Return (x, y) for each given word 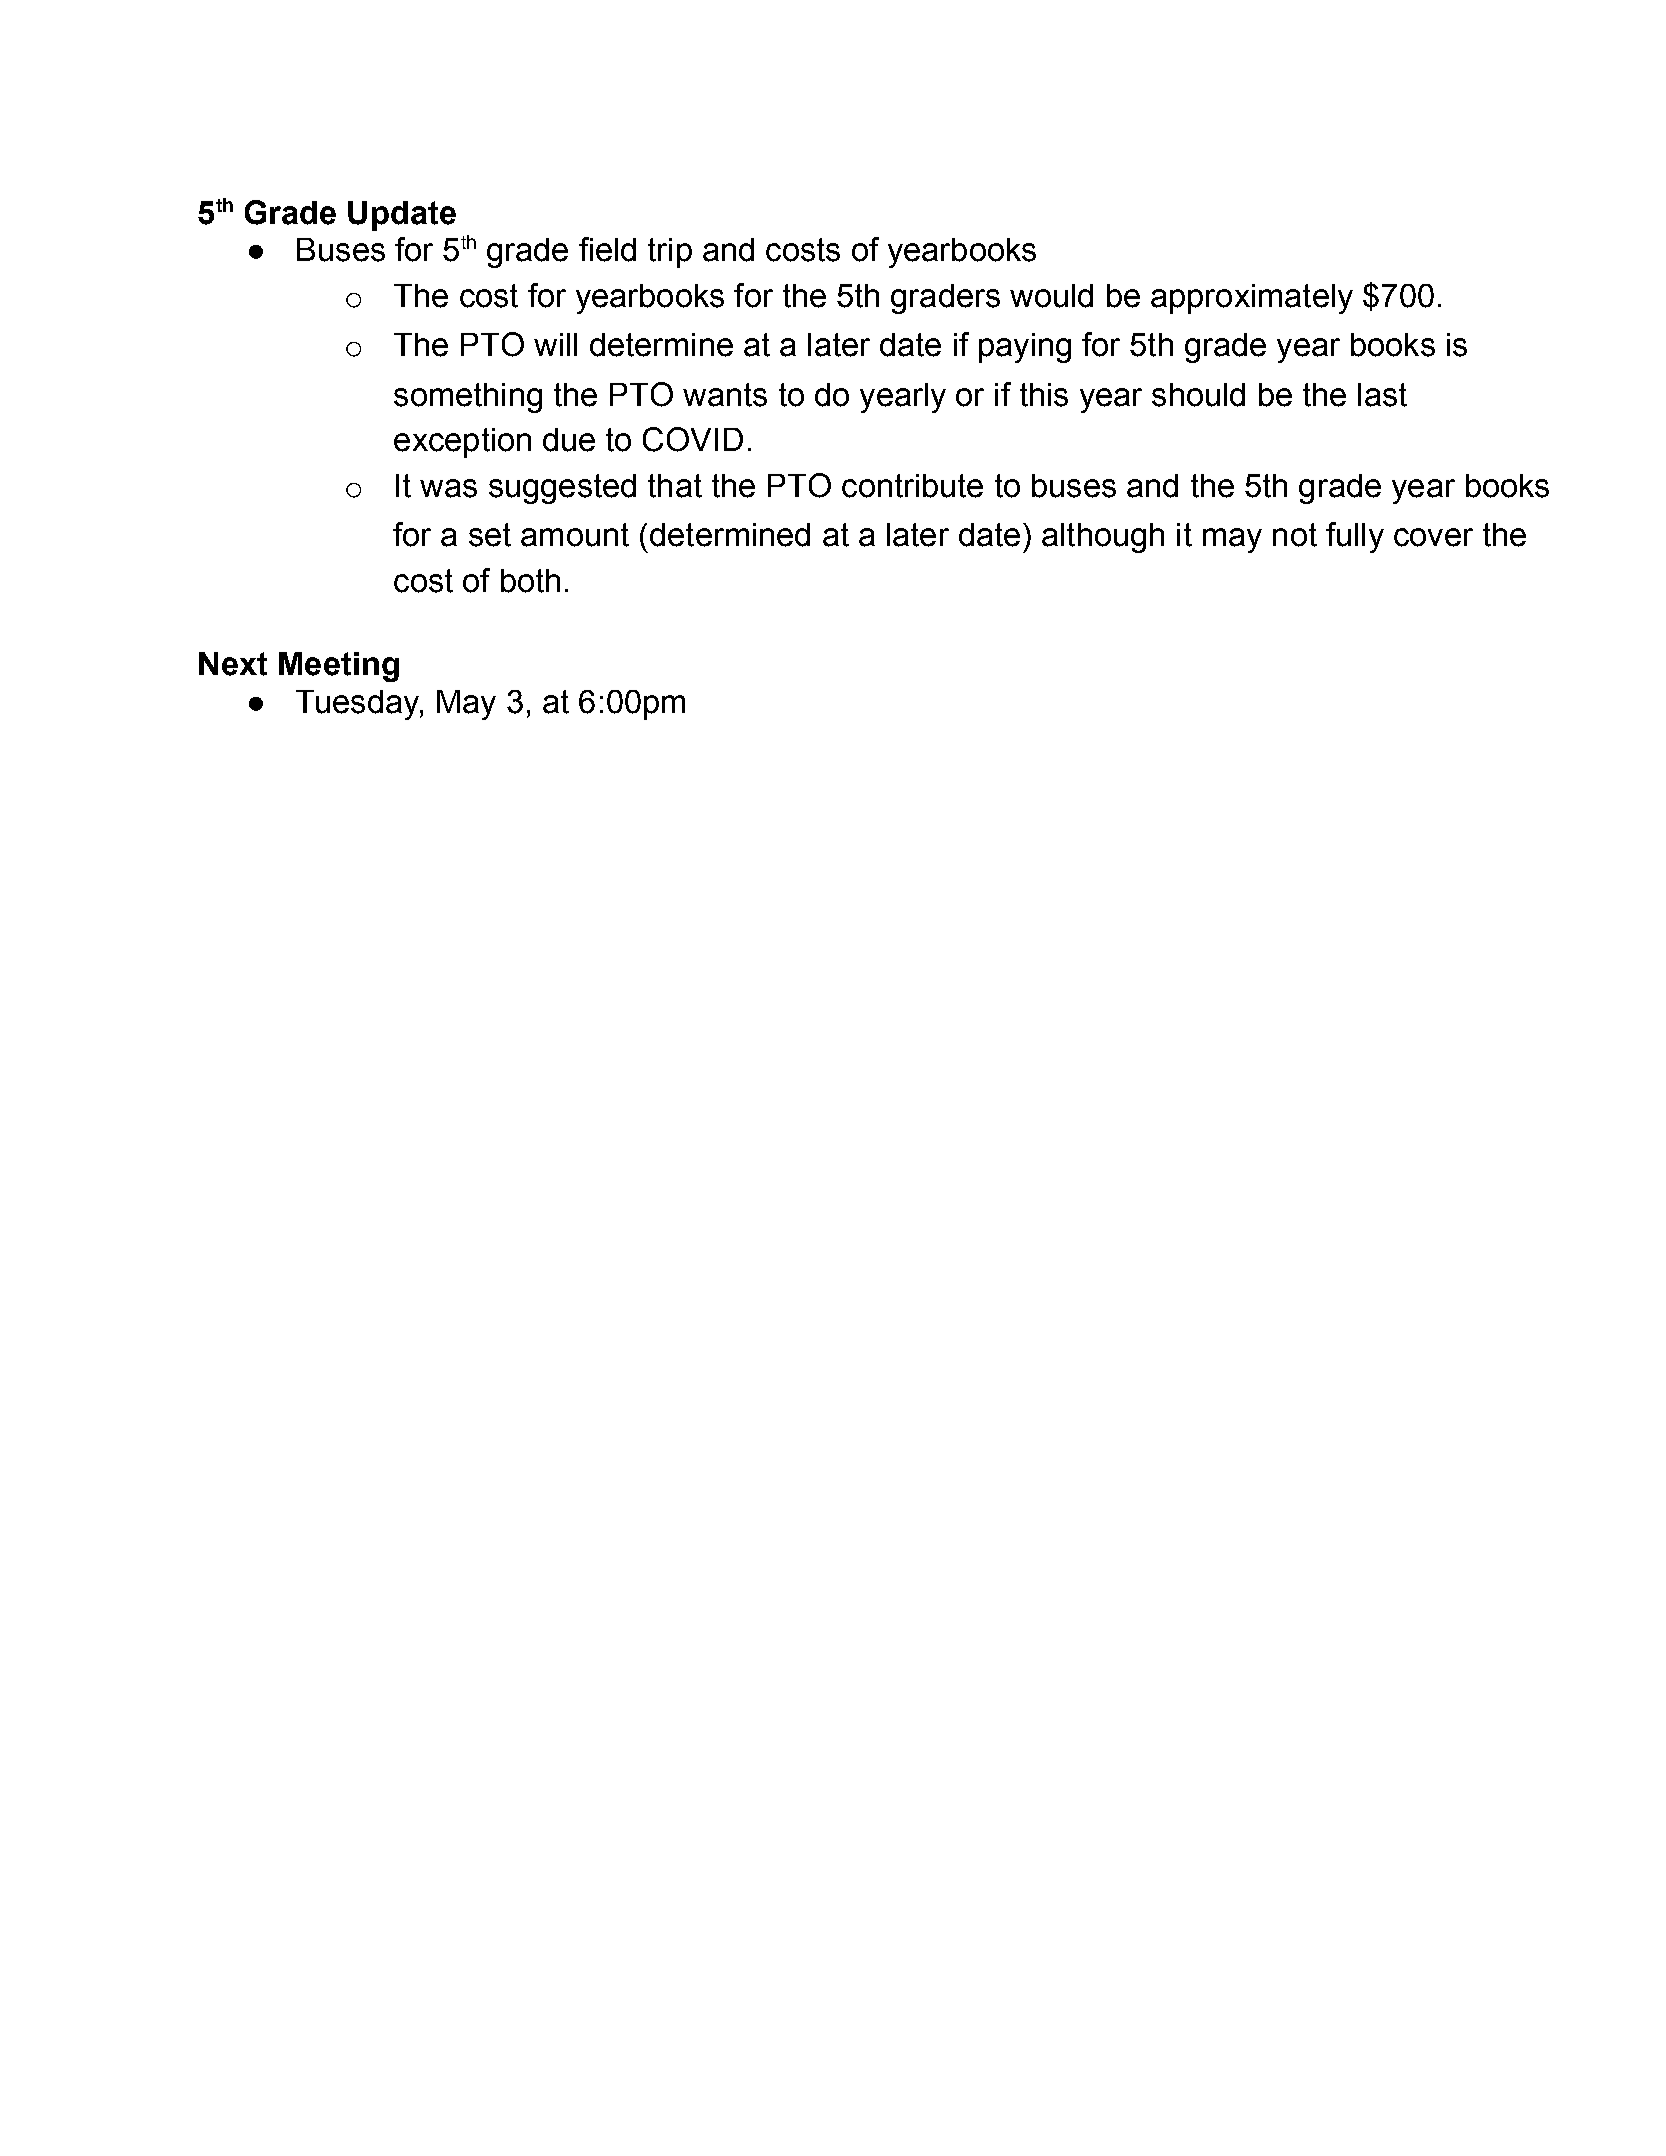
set (490, 535)
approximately (1252, 299)
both (530, 581)
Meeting (339, 667)
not (1295, 535)
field (607, 249)
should (1198, 395)
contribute (912, 486)
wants (725, 395)
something (468, 398)
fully (1355, 537)
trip (670, 253)
